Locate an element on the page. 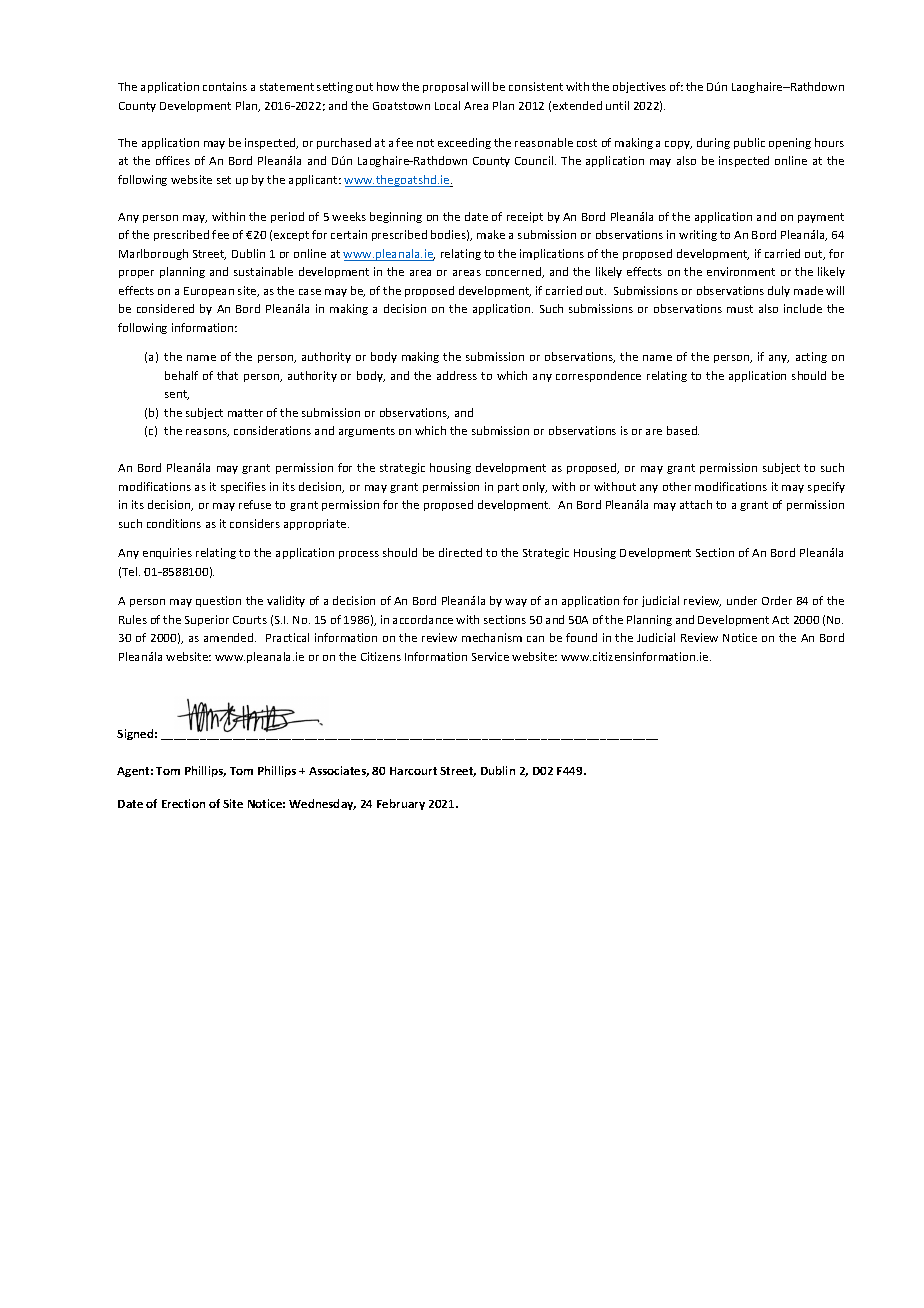 This image has width=924, height=1308. contains is located at coordinates (225, 86).
